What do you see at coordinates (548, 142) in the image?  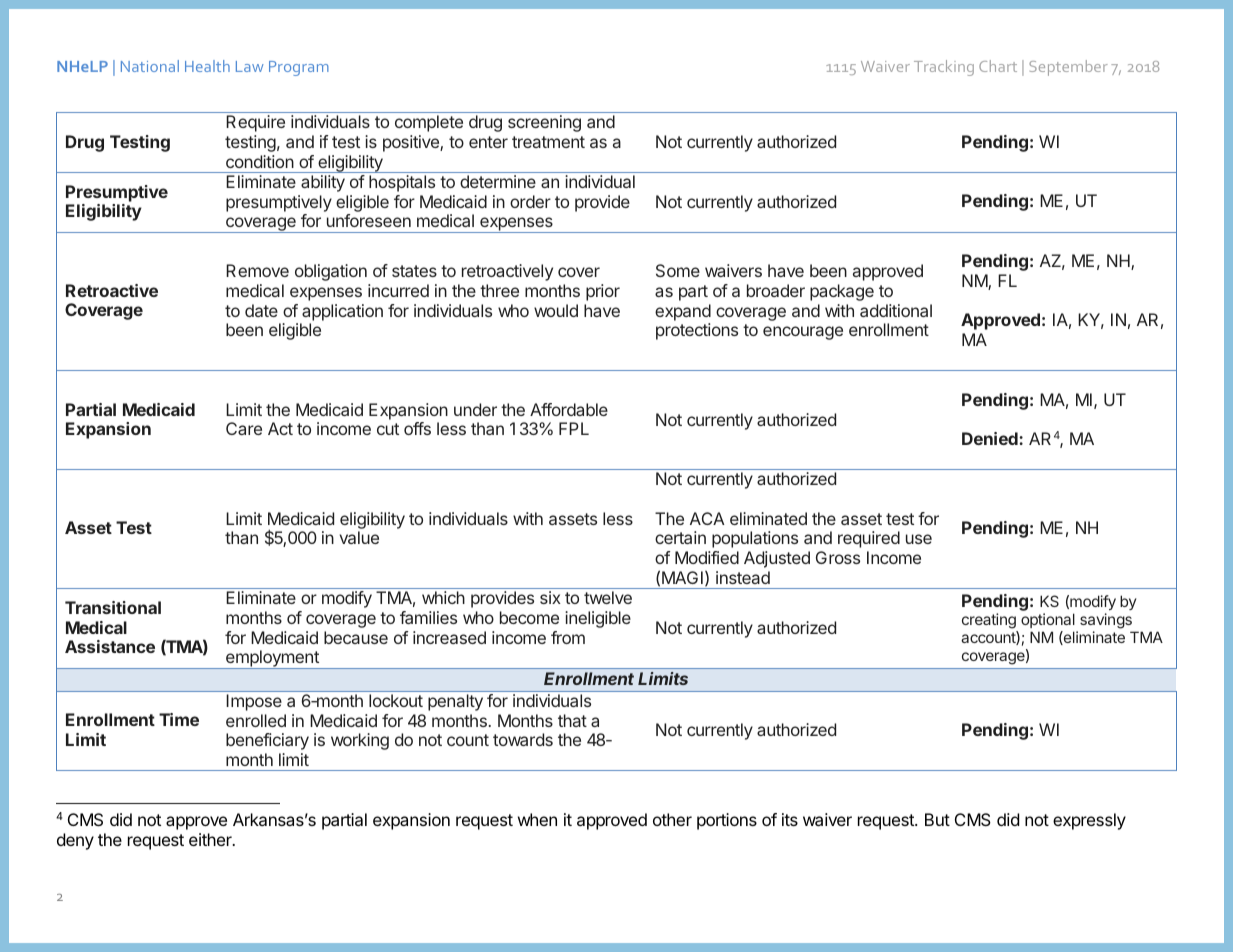 I see `treatment` at bounding box center [548, 142].
